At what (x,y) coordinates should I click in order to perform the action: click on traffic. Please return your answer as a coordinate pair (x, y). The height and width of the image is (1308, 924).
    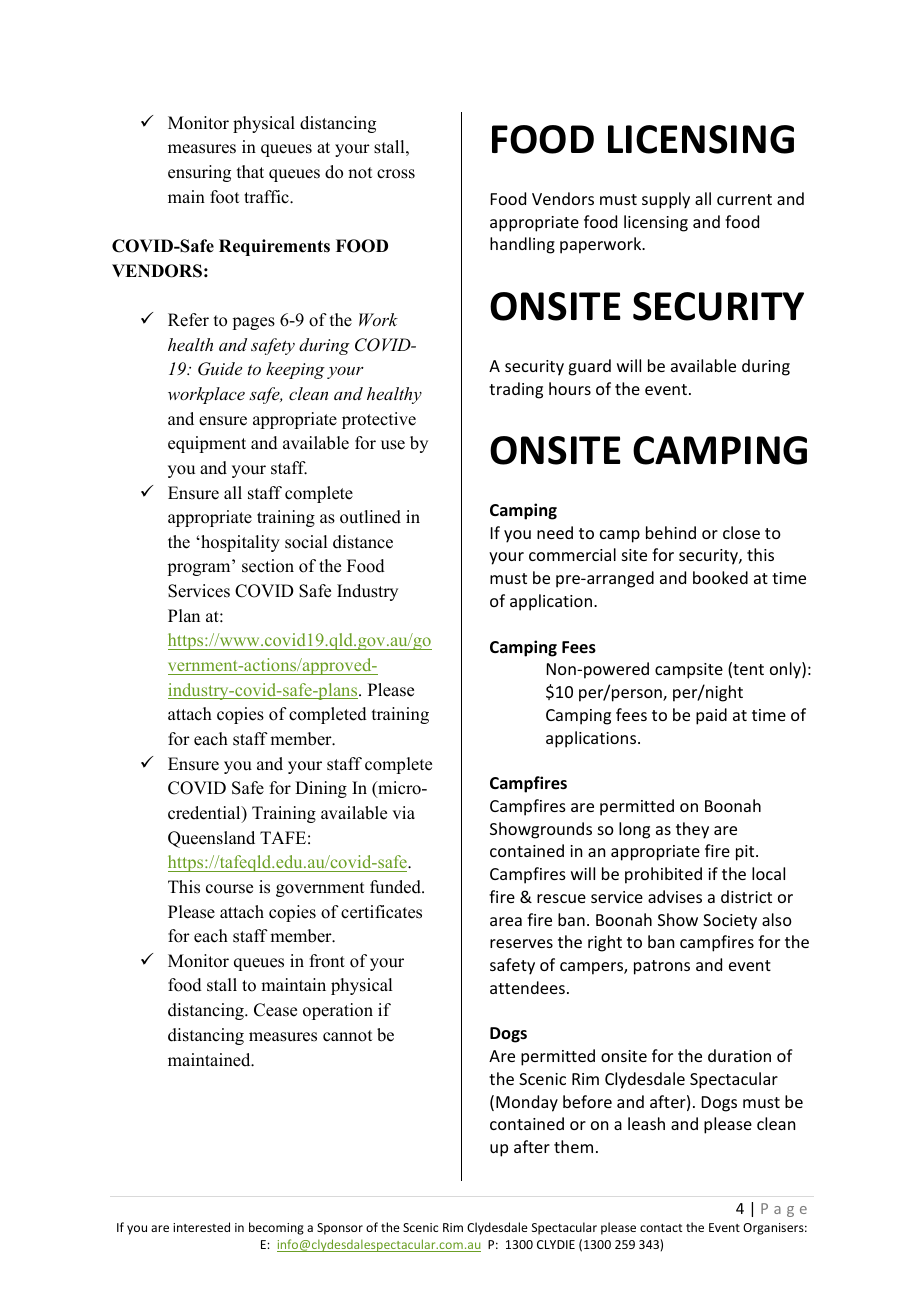
    Looking at the image, I should click on (267, 197).
